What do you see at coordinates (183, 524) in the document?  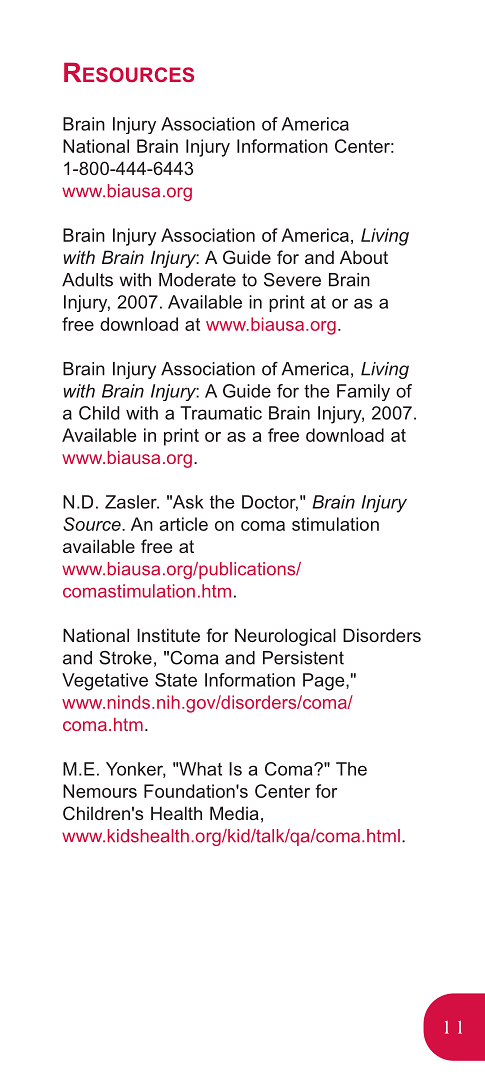 I see `article` at bounding box center [183, 524].
